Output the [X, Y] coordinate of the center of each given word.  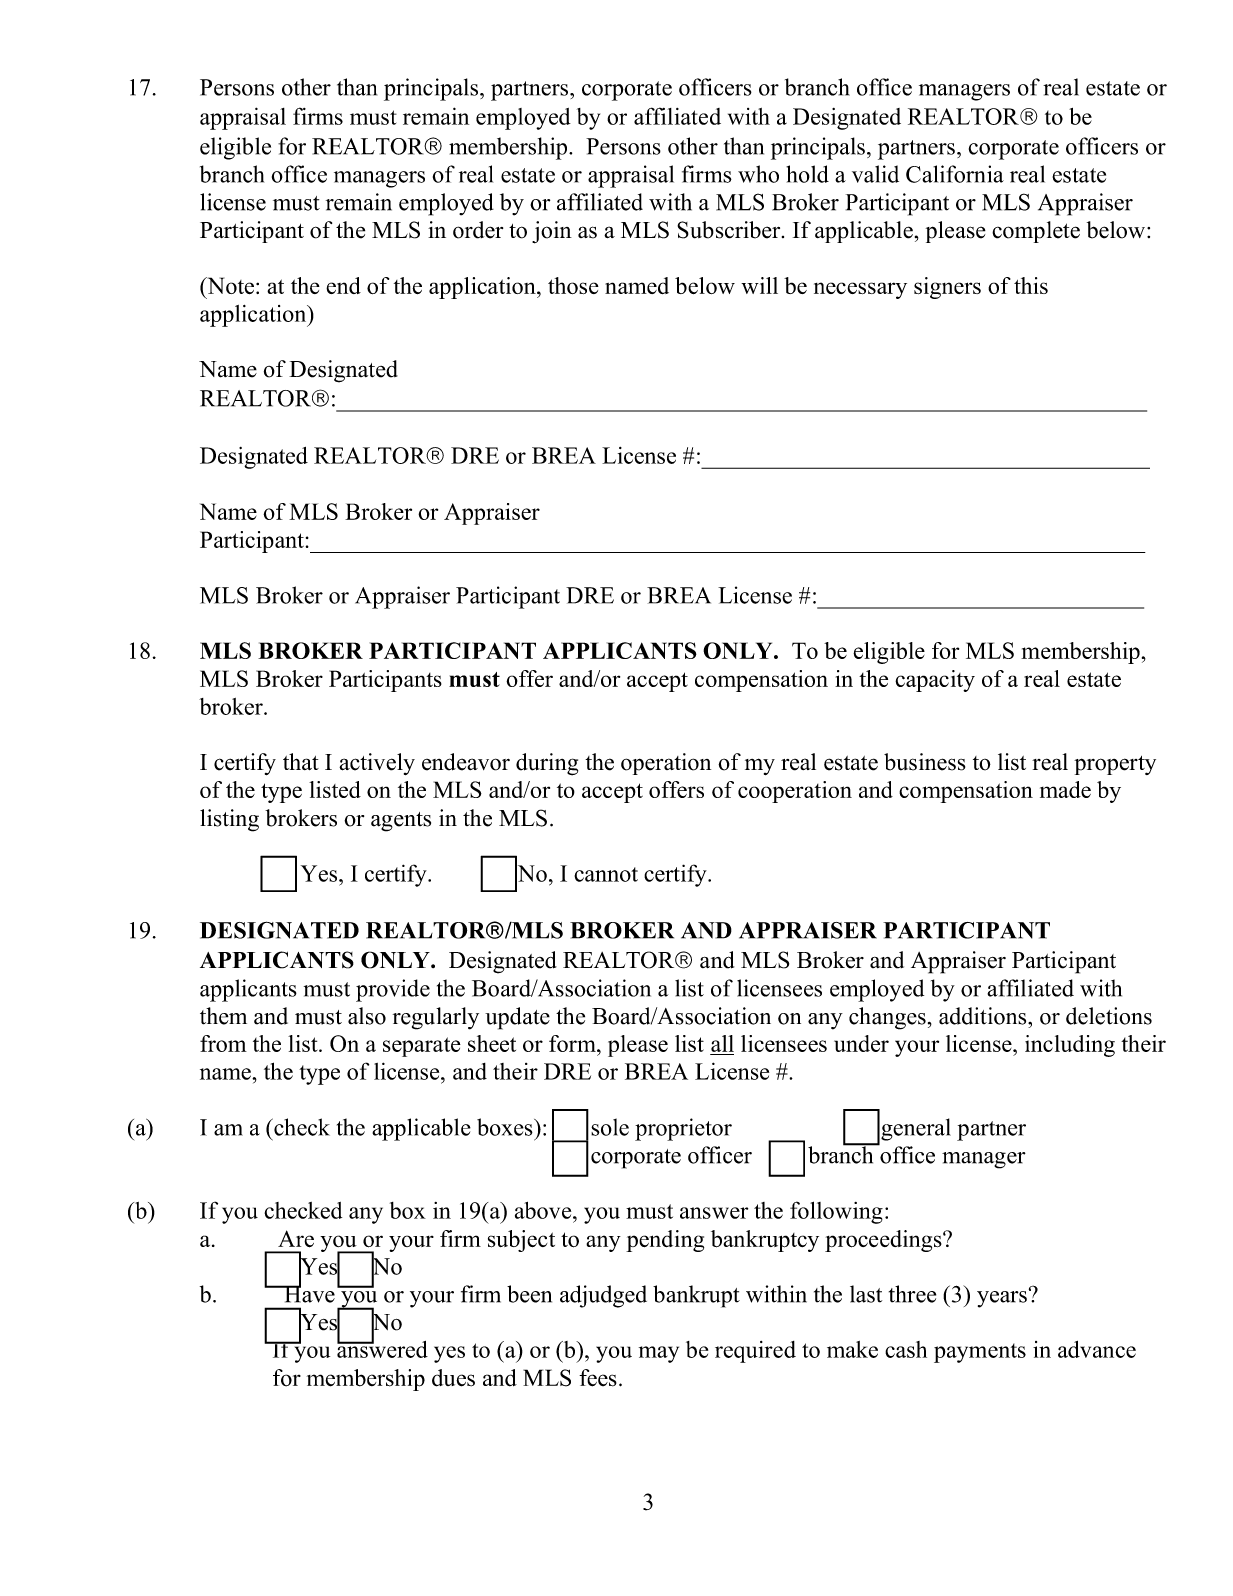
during [547, 764]
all [722, 1043]
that [301, 761]
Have [308, 1293]
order [478, 230]
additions [984, 1016]
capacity [935, 681]
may [659, 1354]
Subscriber [730, 230]
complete [1036, 232]
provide [393, 990]
